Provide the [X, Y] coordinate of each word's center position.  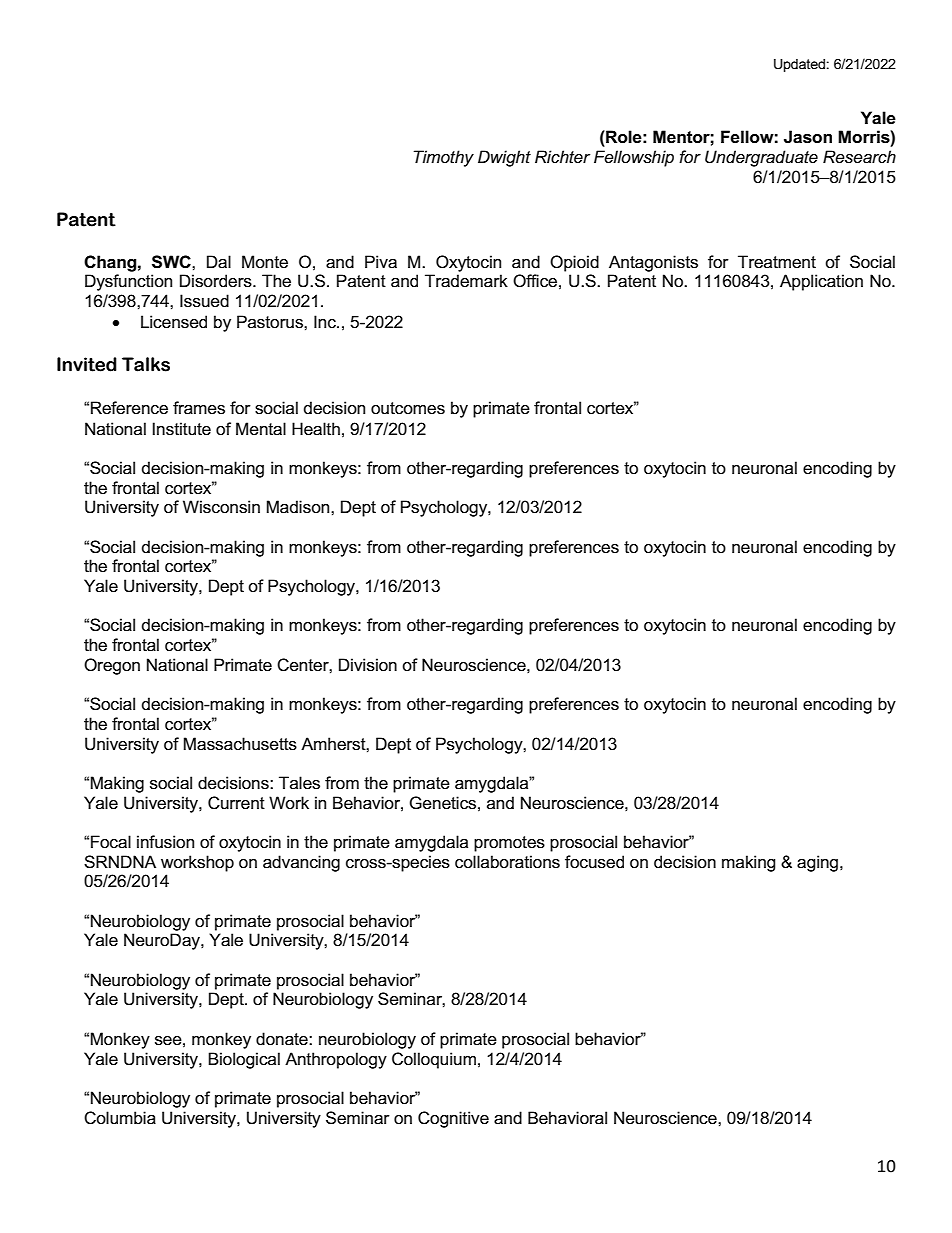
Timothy [444, 158]
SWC [172, 262]
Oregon [112, 666]
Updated [799, 65]
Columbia [120, 1118]
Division [368, 665]
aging [819, 863]
